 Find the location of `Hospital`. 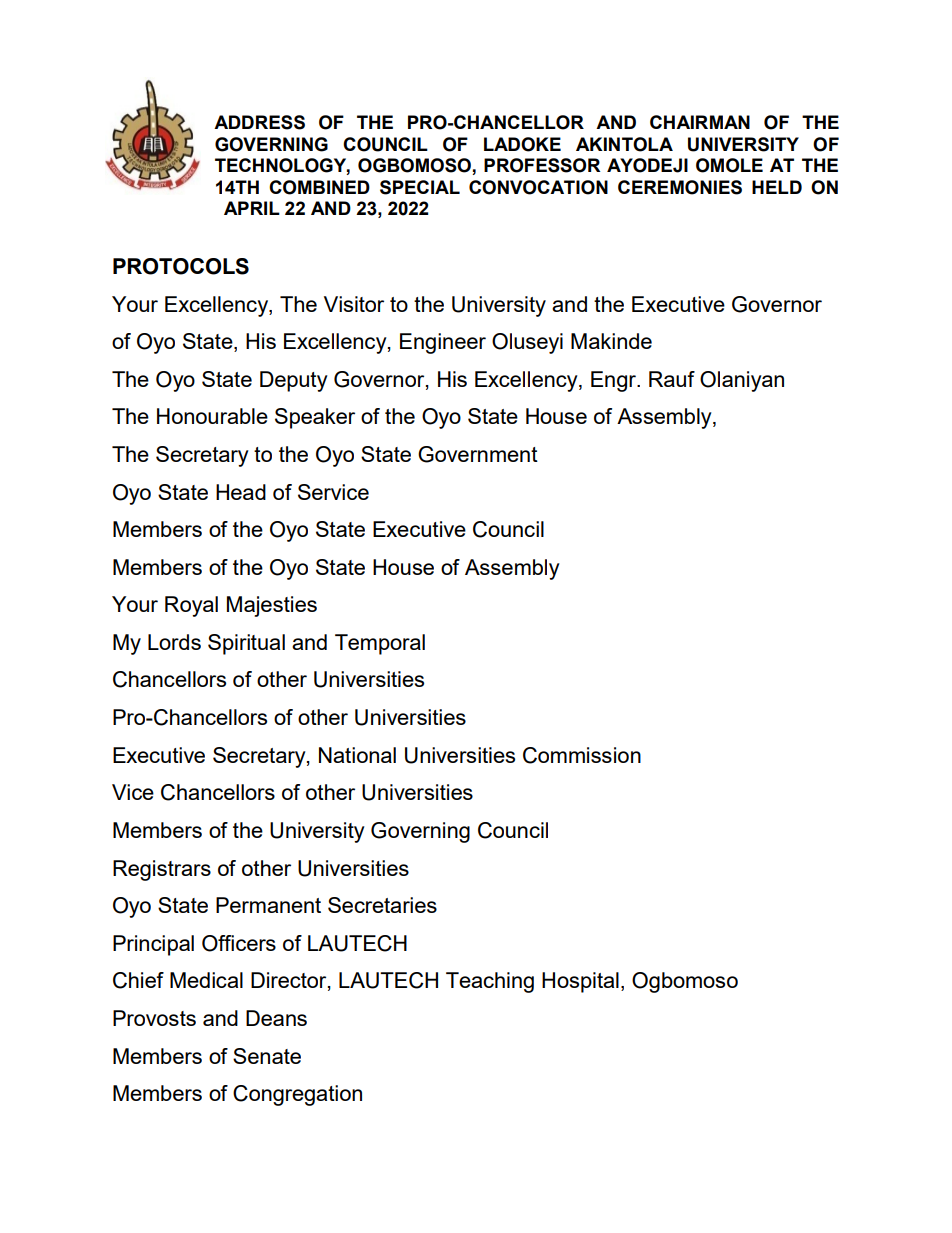

Hospital is located at coordinates (580, 982).
